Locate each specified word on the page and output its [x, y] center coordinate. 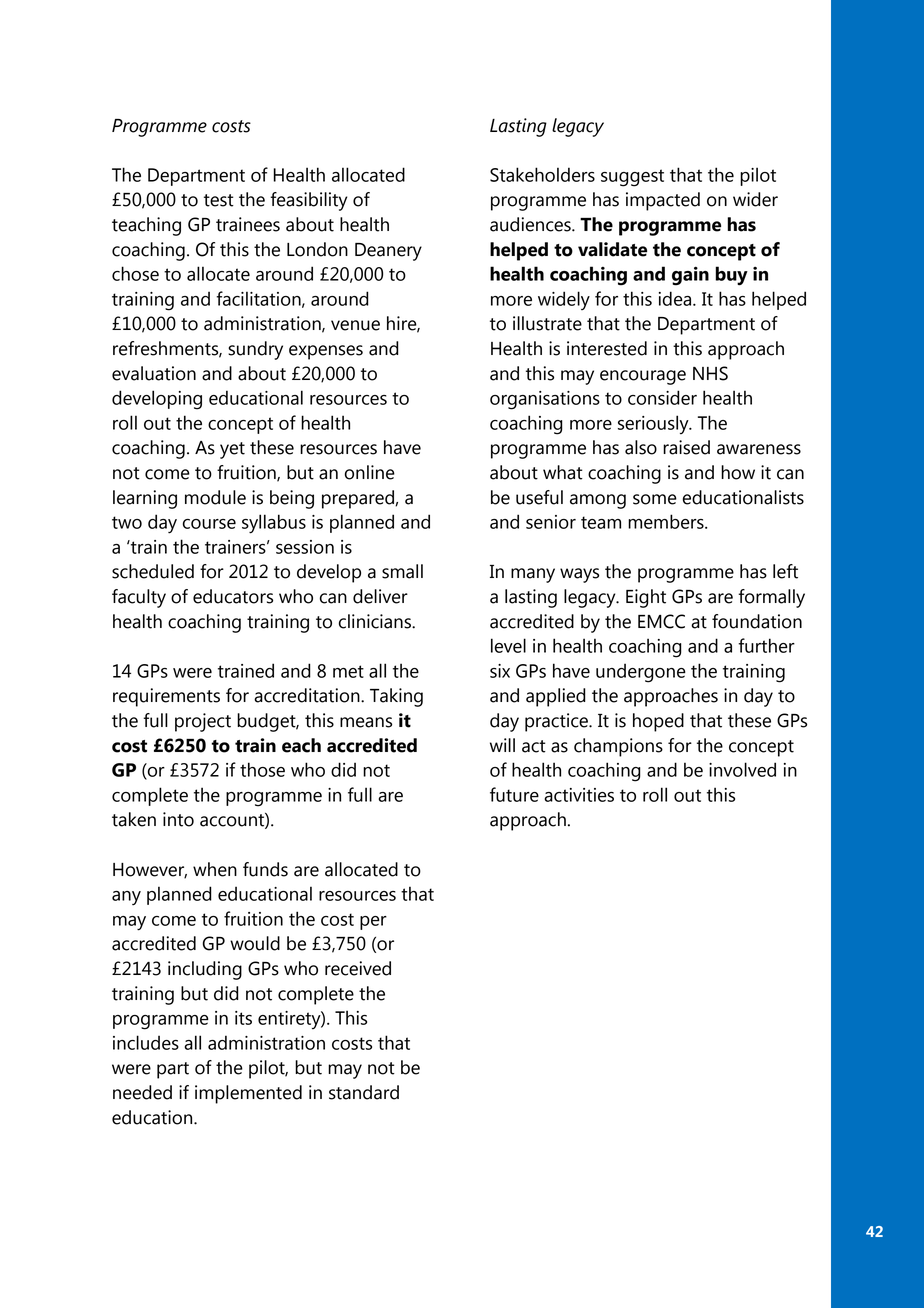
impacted [663, 201]
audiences [531, 224]
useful [539, 497]
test [219, 200]
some [655, 499]
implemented [248, 1094]
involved [742, 769]
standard [364, 1092]
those [262, 769]
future [514, 794]
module [215, 497]
